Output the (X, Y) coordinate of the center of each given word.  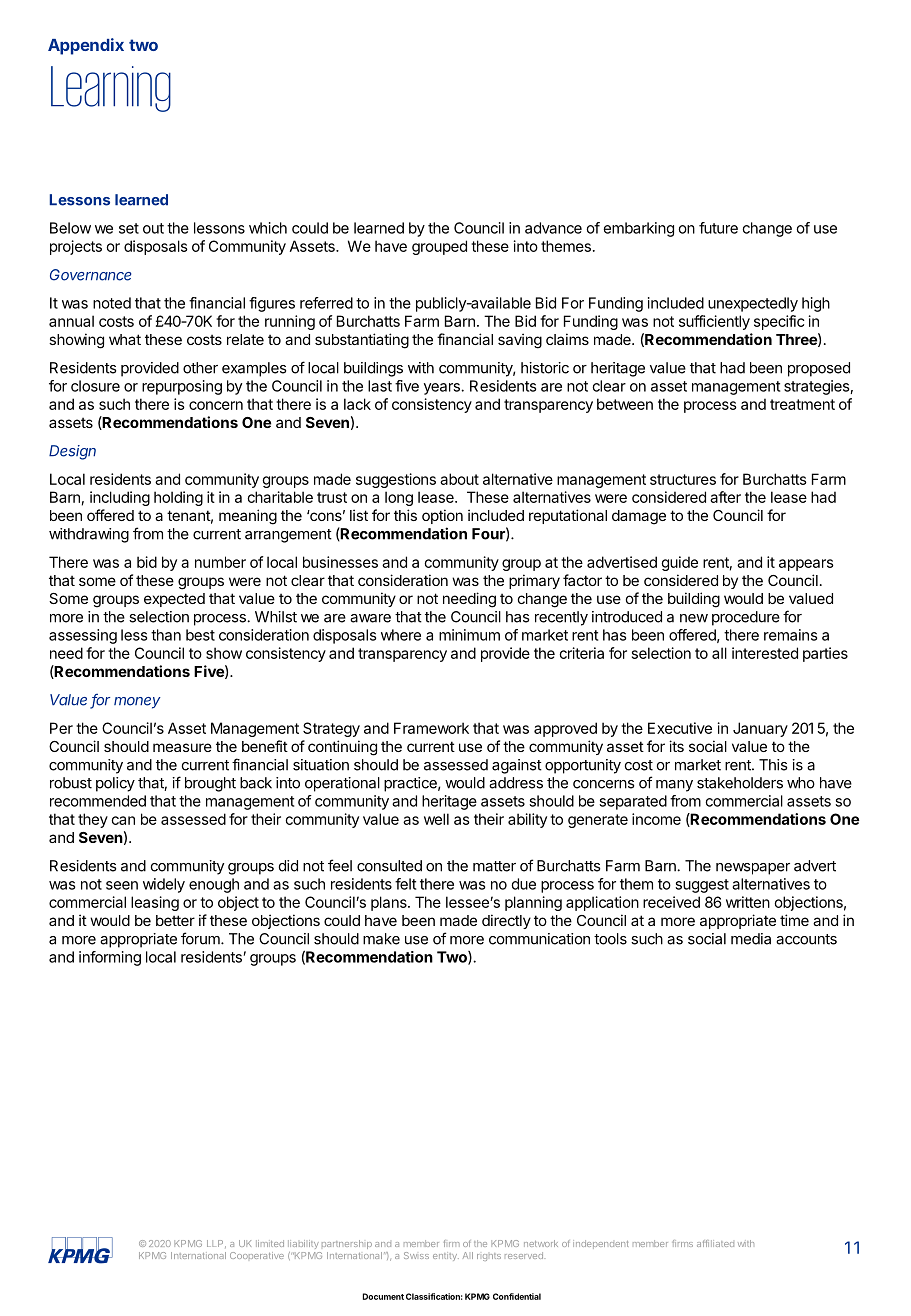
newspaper (753, 869)
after (725, 497)
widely (164, 885)
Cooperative (257, 1255)
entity (446, 1256)
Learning (111, 89)
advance (553, 228)
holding (178, 498)
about (459, 479)
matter (494, 866)
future (718, 228)
